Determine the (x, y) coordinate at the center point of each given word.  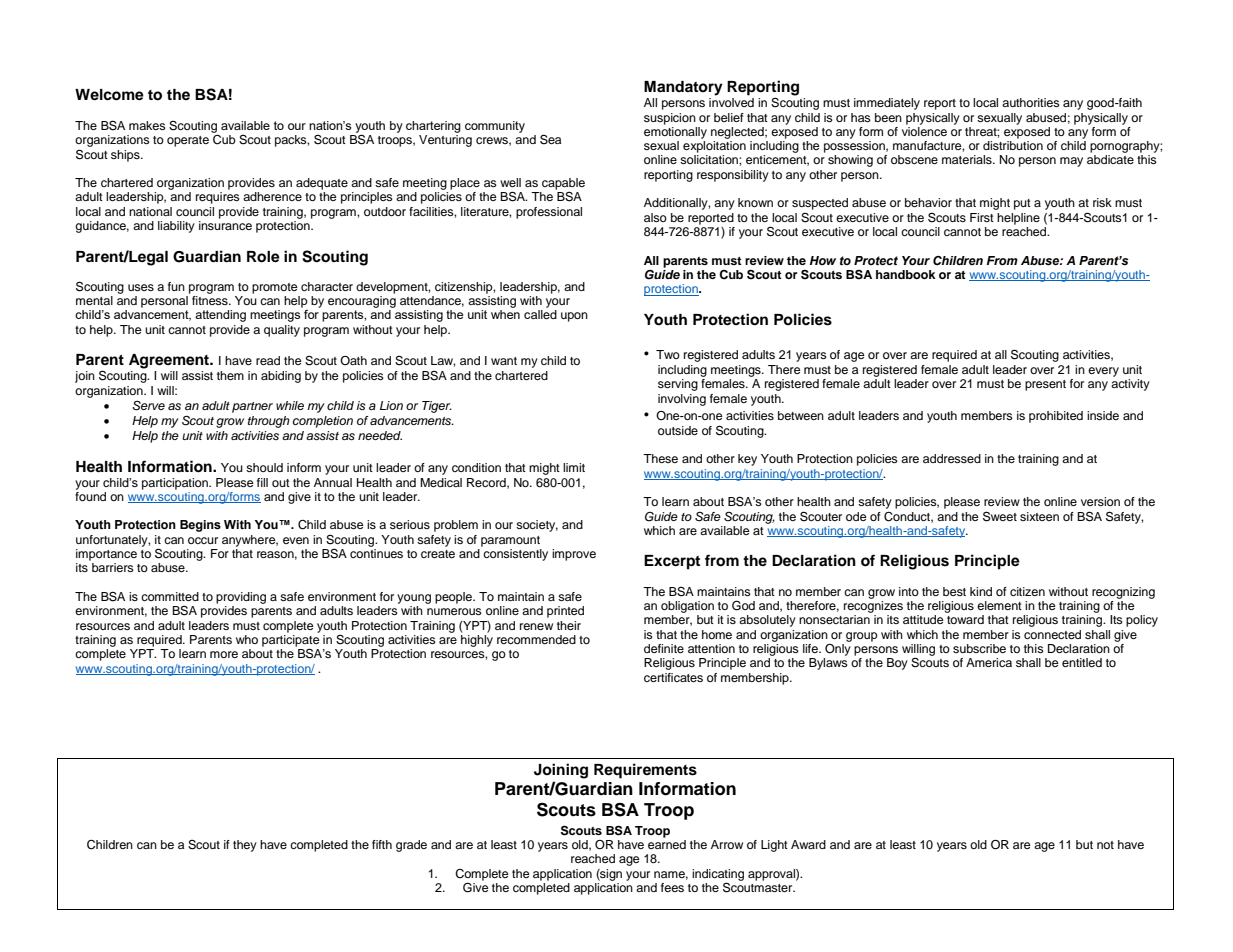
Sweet (1000, 516)
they (245, 846)
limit (574, 467)
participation (176, 484)
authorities (1031, 102)
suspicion (670, 119)
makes (147, 125)
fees (672, 887)
